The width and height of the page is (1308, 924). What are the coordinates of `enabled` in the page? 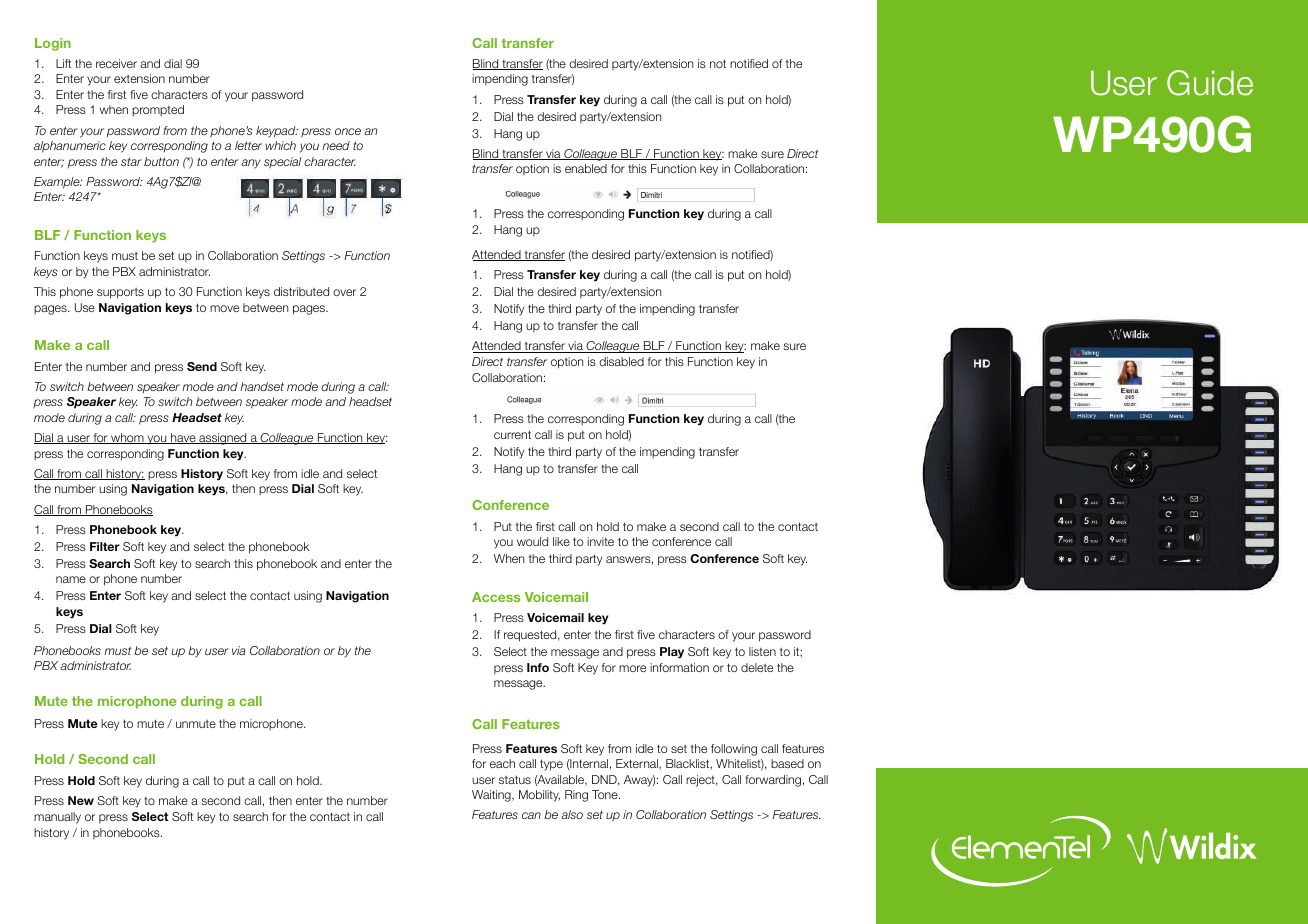 It's located at (586, 168).
